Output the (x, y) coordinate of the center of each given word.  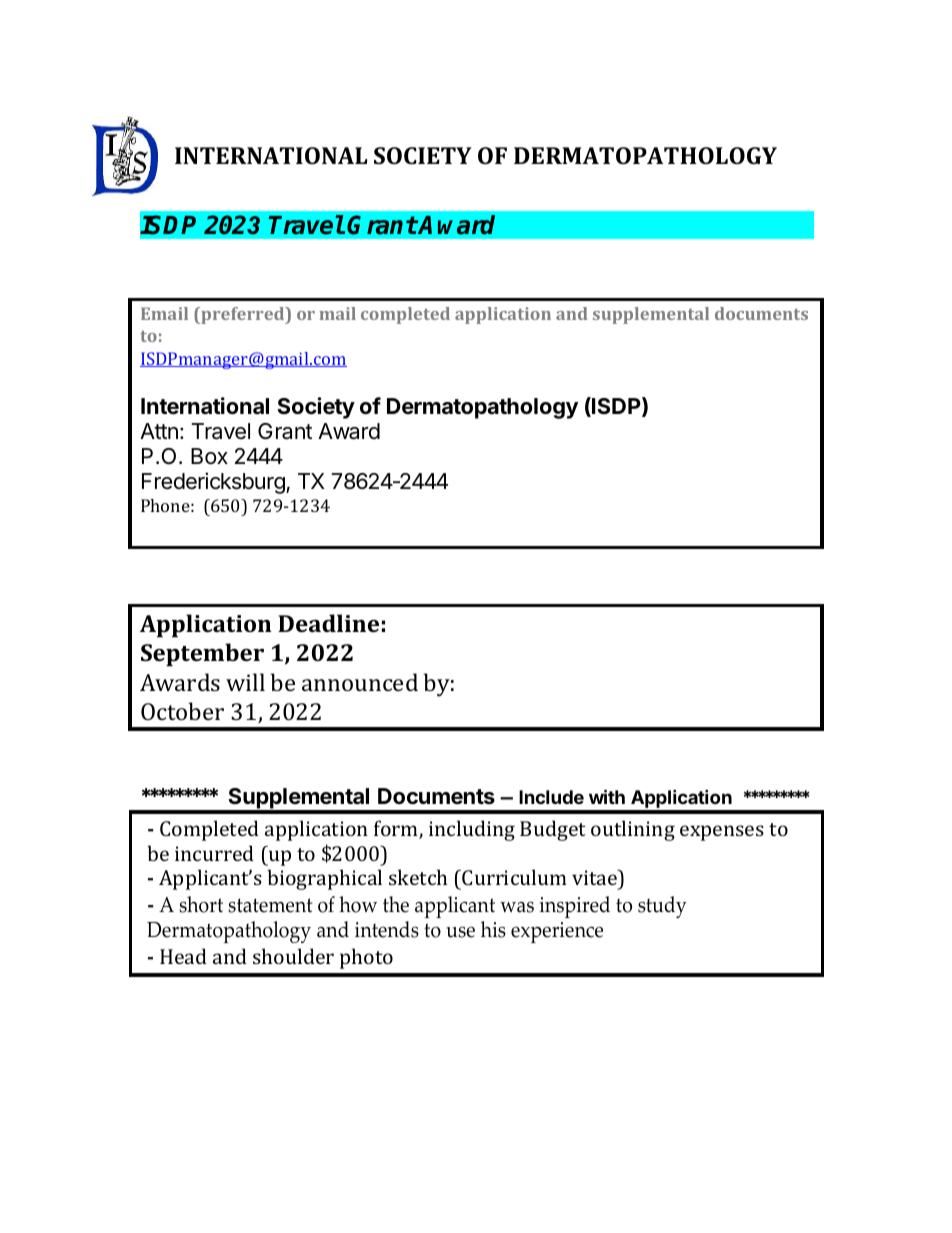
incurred (214, 853)
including (472, 830)
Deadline (328, 623)
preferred (243, 315)
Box (209, 456)
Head (183, 956)
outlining (633, 830)
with (607, 796)
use (460, 932)
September (202, 655)
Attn (159, 431)
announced (360, 682)
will (245, 682)
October (182, 711)
